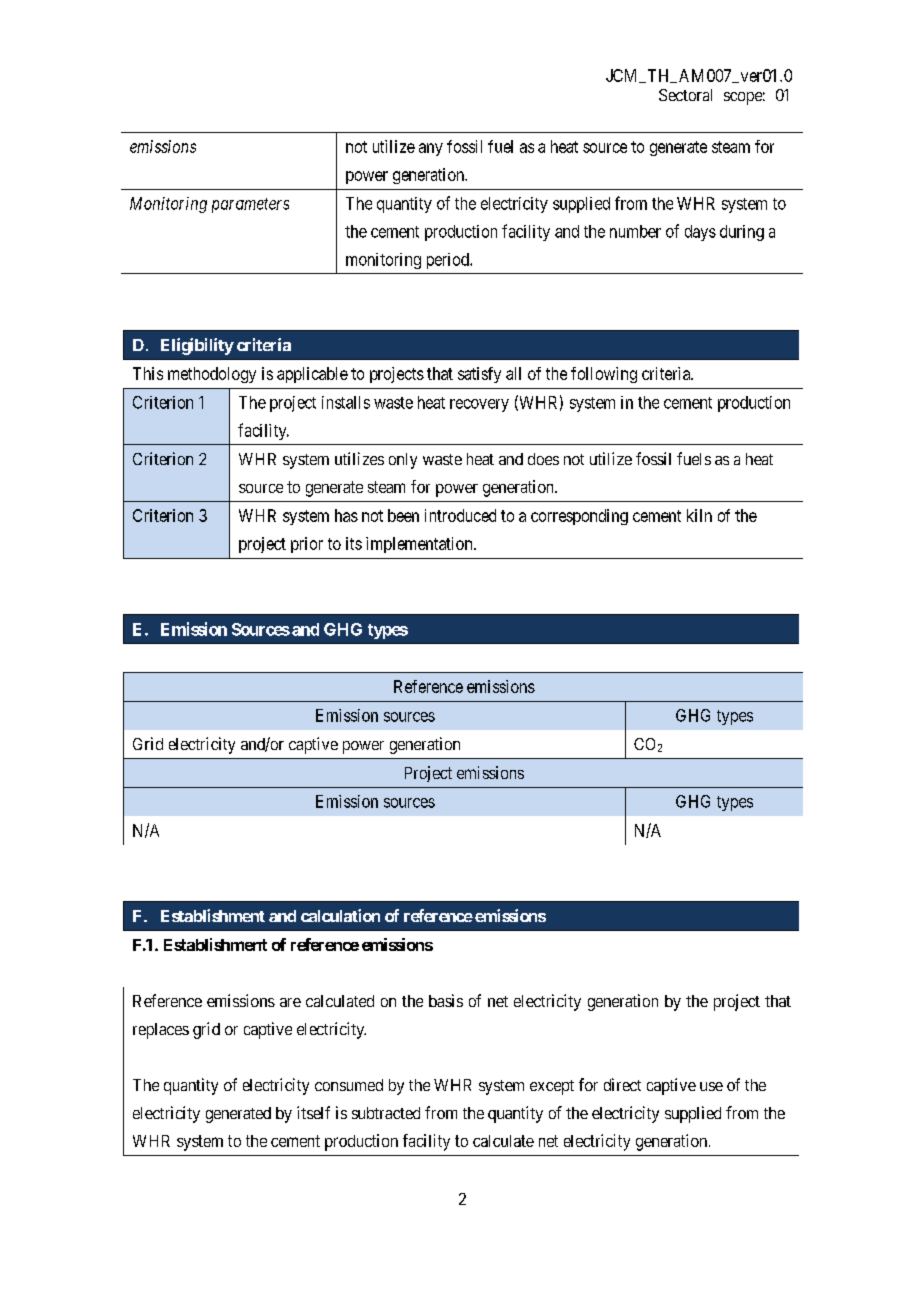  I want to click on implementation, so click(420, 545).
